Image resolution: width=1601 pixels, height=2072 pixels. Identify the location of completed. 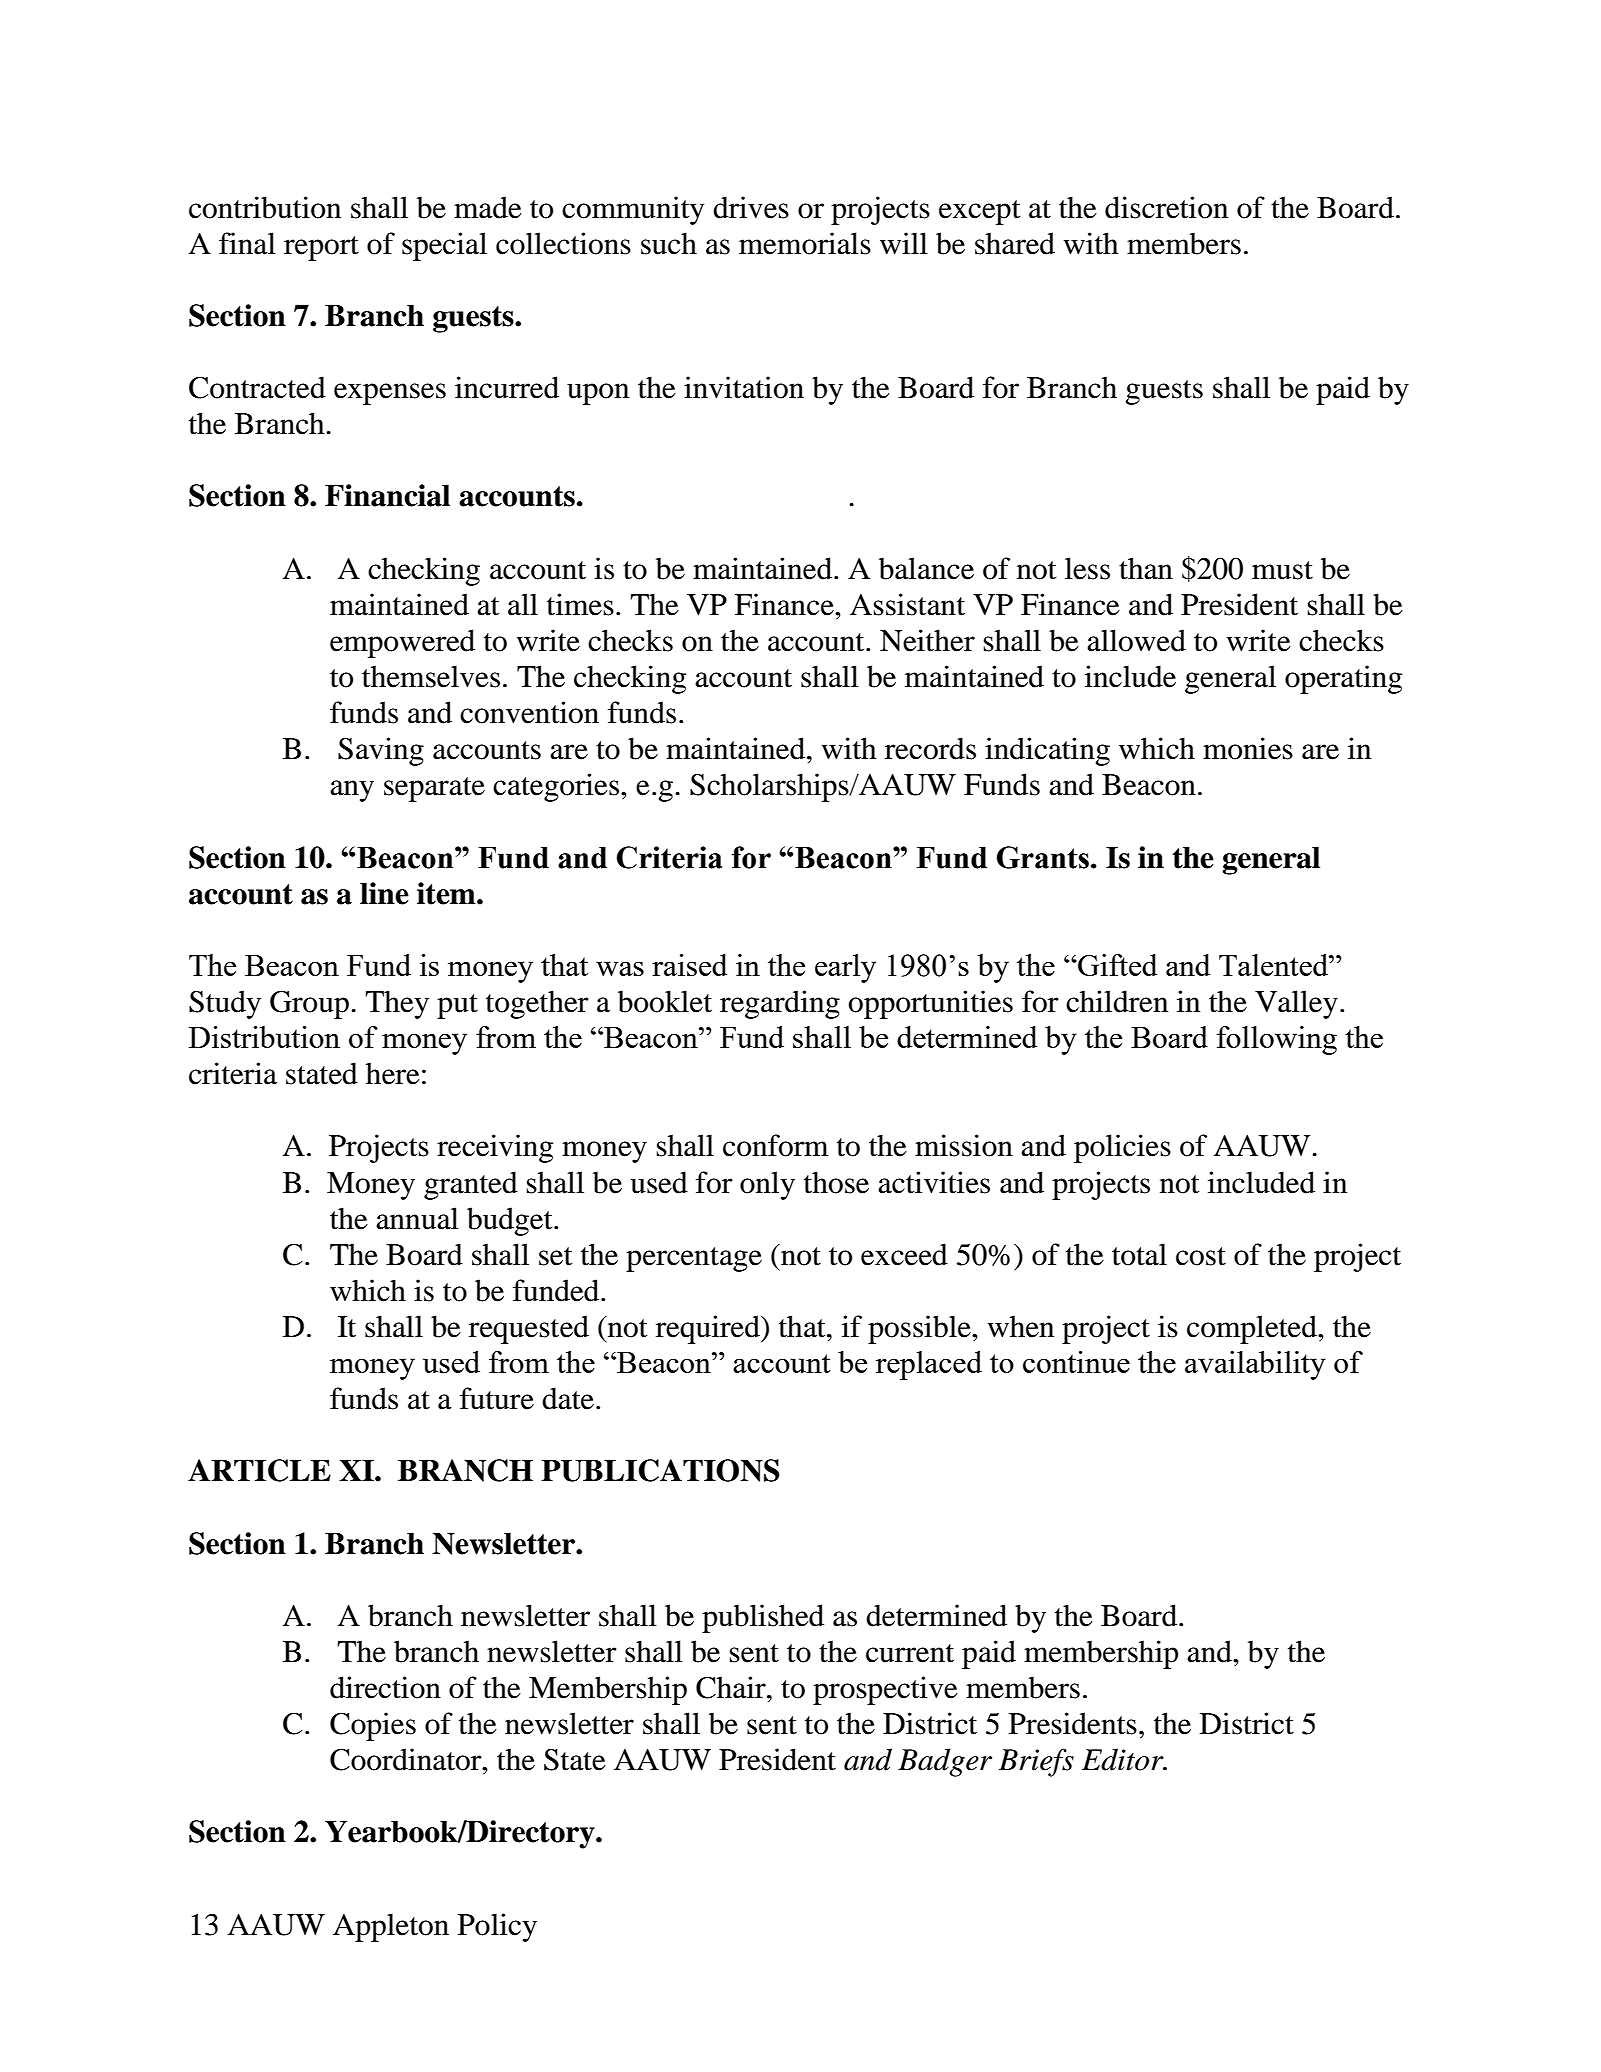
(1253, 1329).
